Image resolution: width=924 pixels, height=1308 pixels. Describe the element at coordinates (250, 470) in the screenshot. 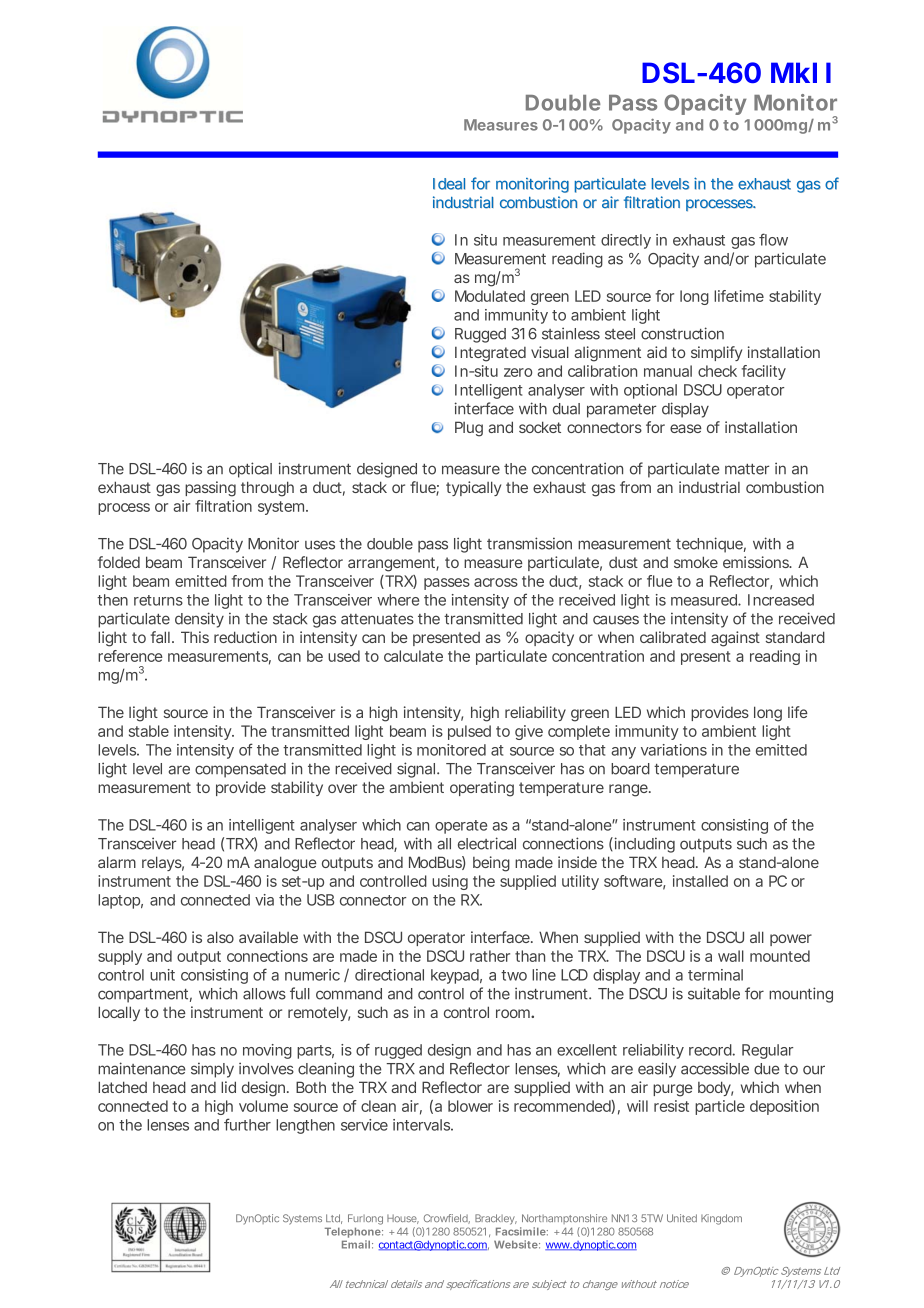

I see `optical` at that location.
